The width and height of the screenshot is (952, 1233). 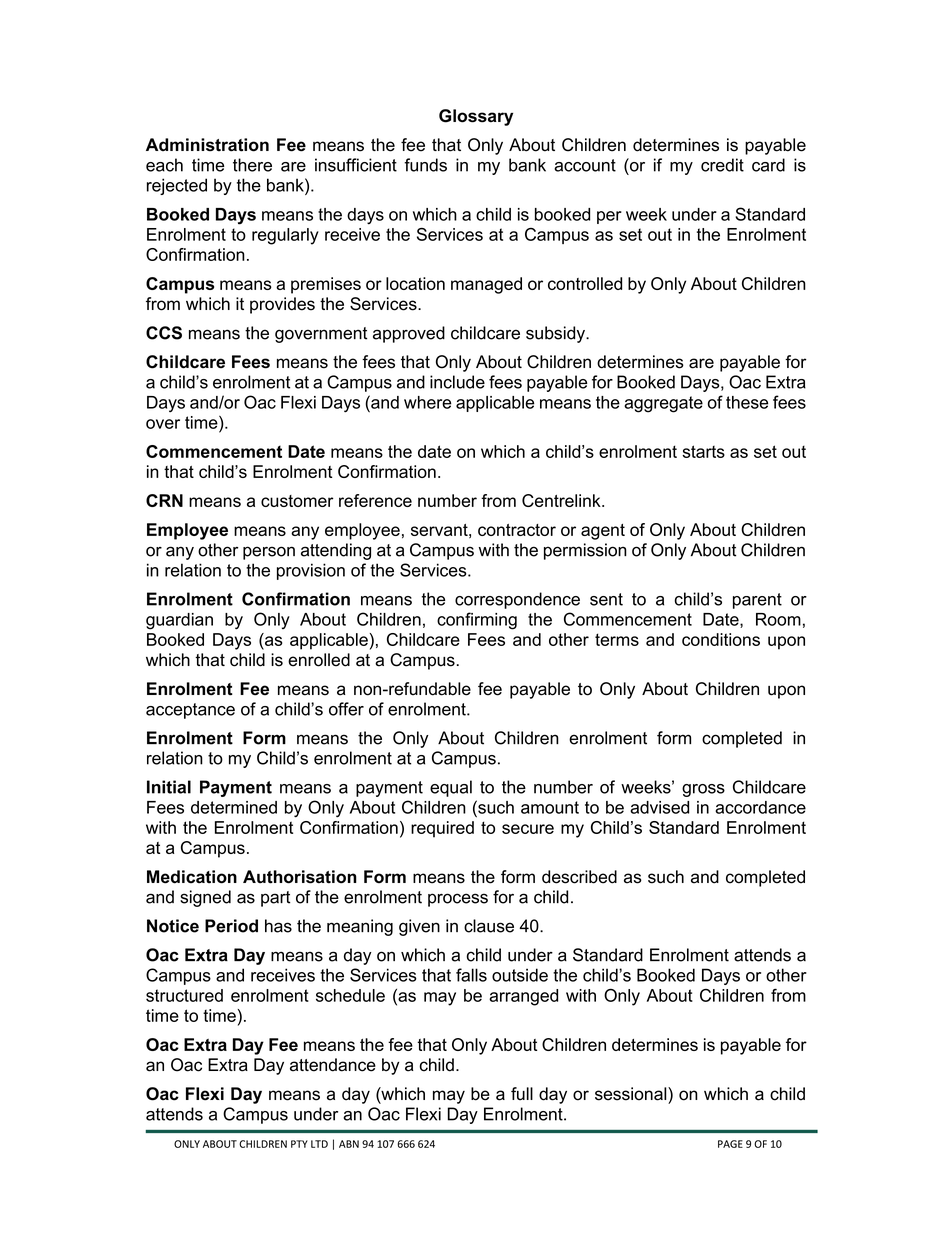 I want to click on determined, so click(x=234, y=807).
